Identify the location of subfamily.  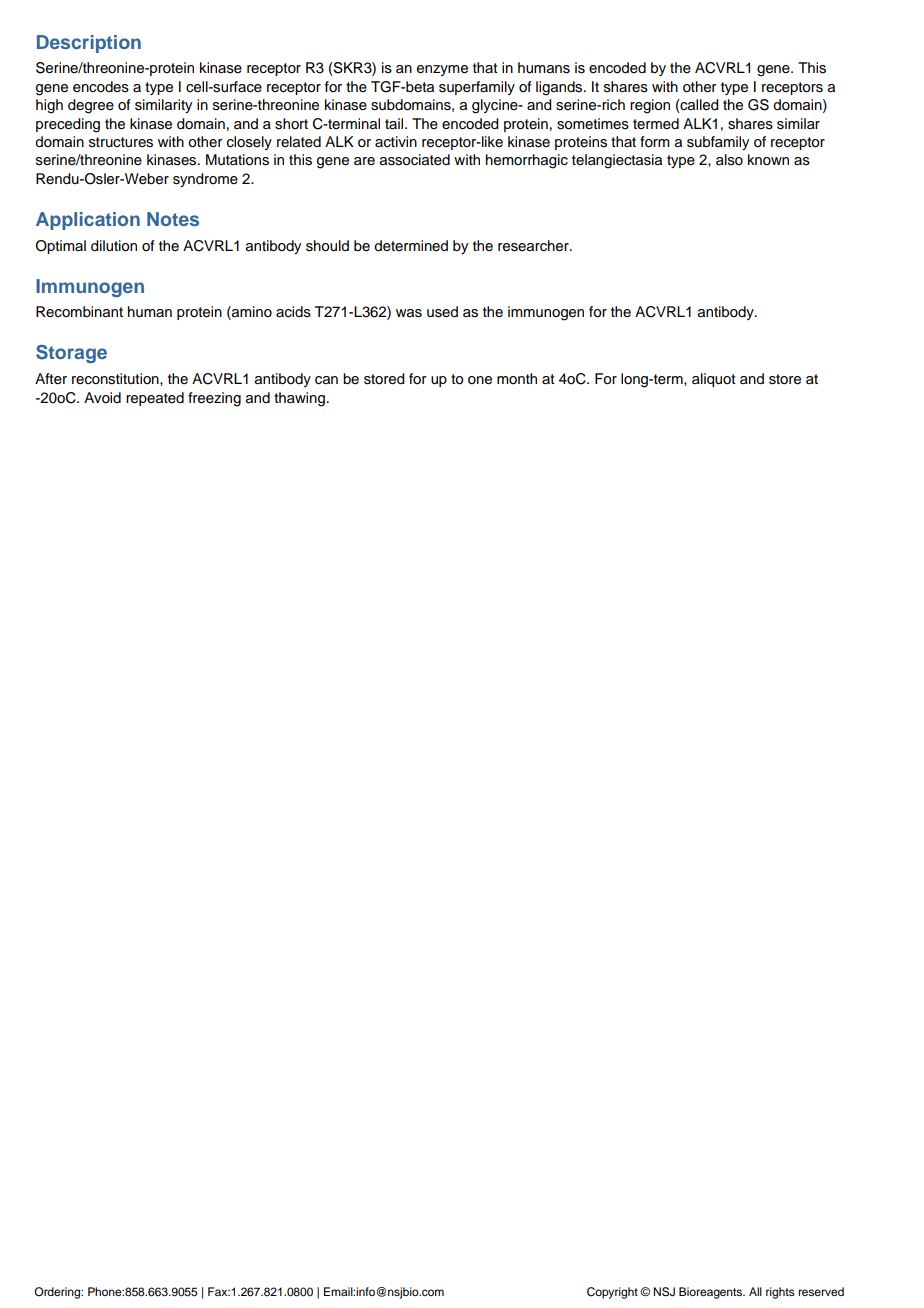
(718, 143).
